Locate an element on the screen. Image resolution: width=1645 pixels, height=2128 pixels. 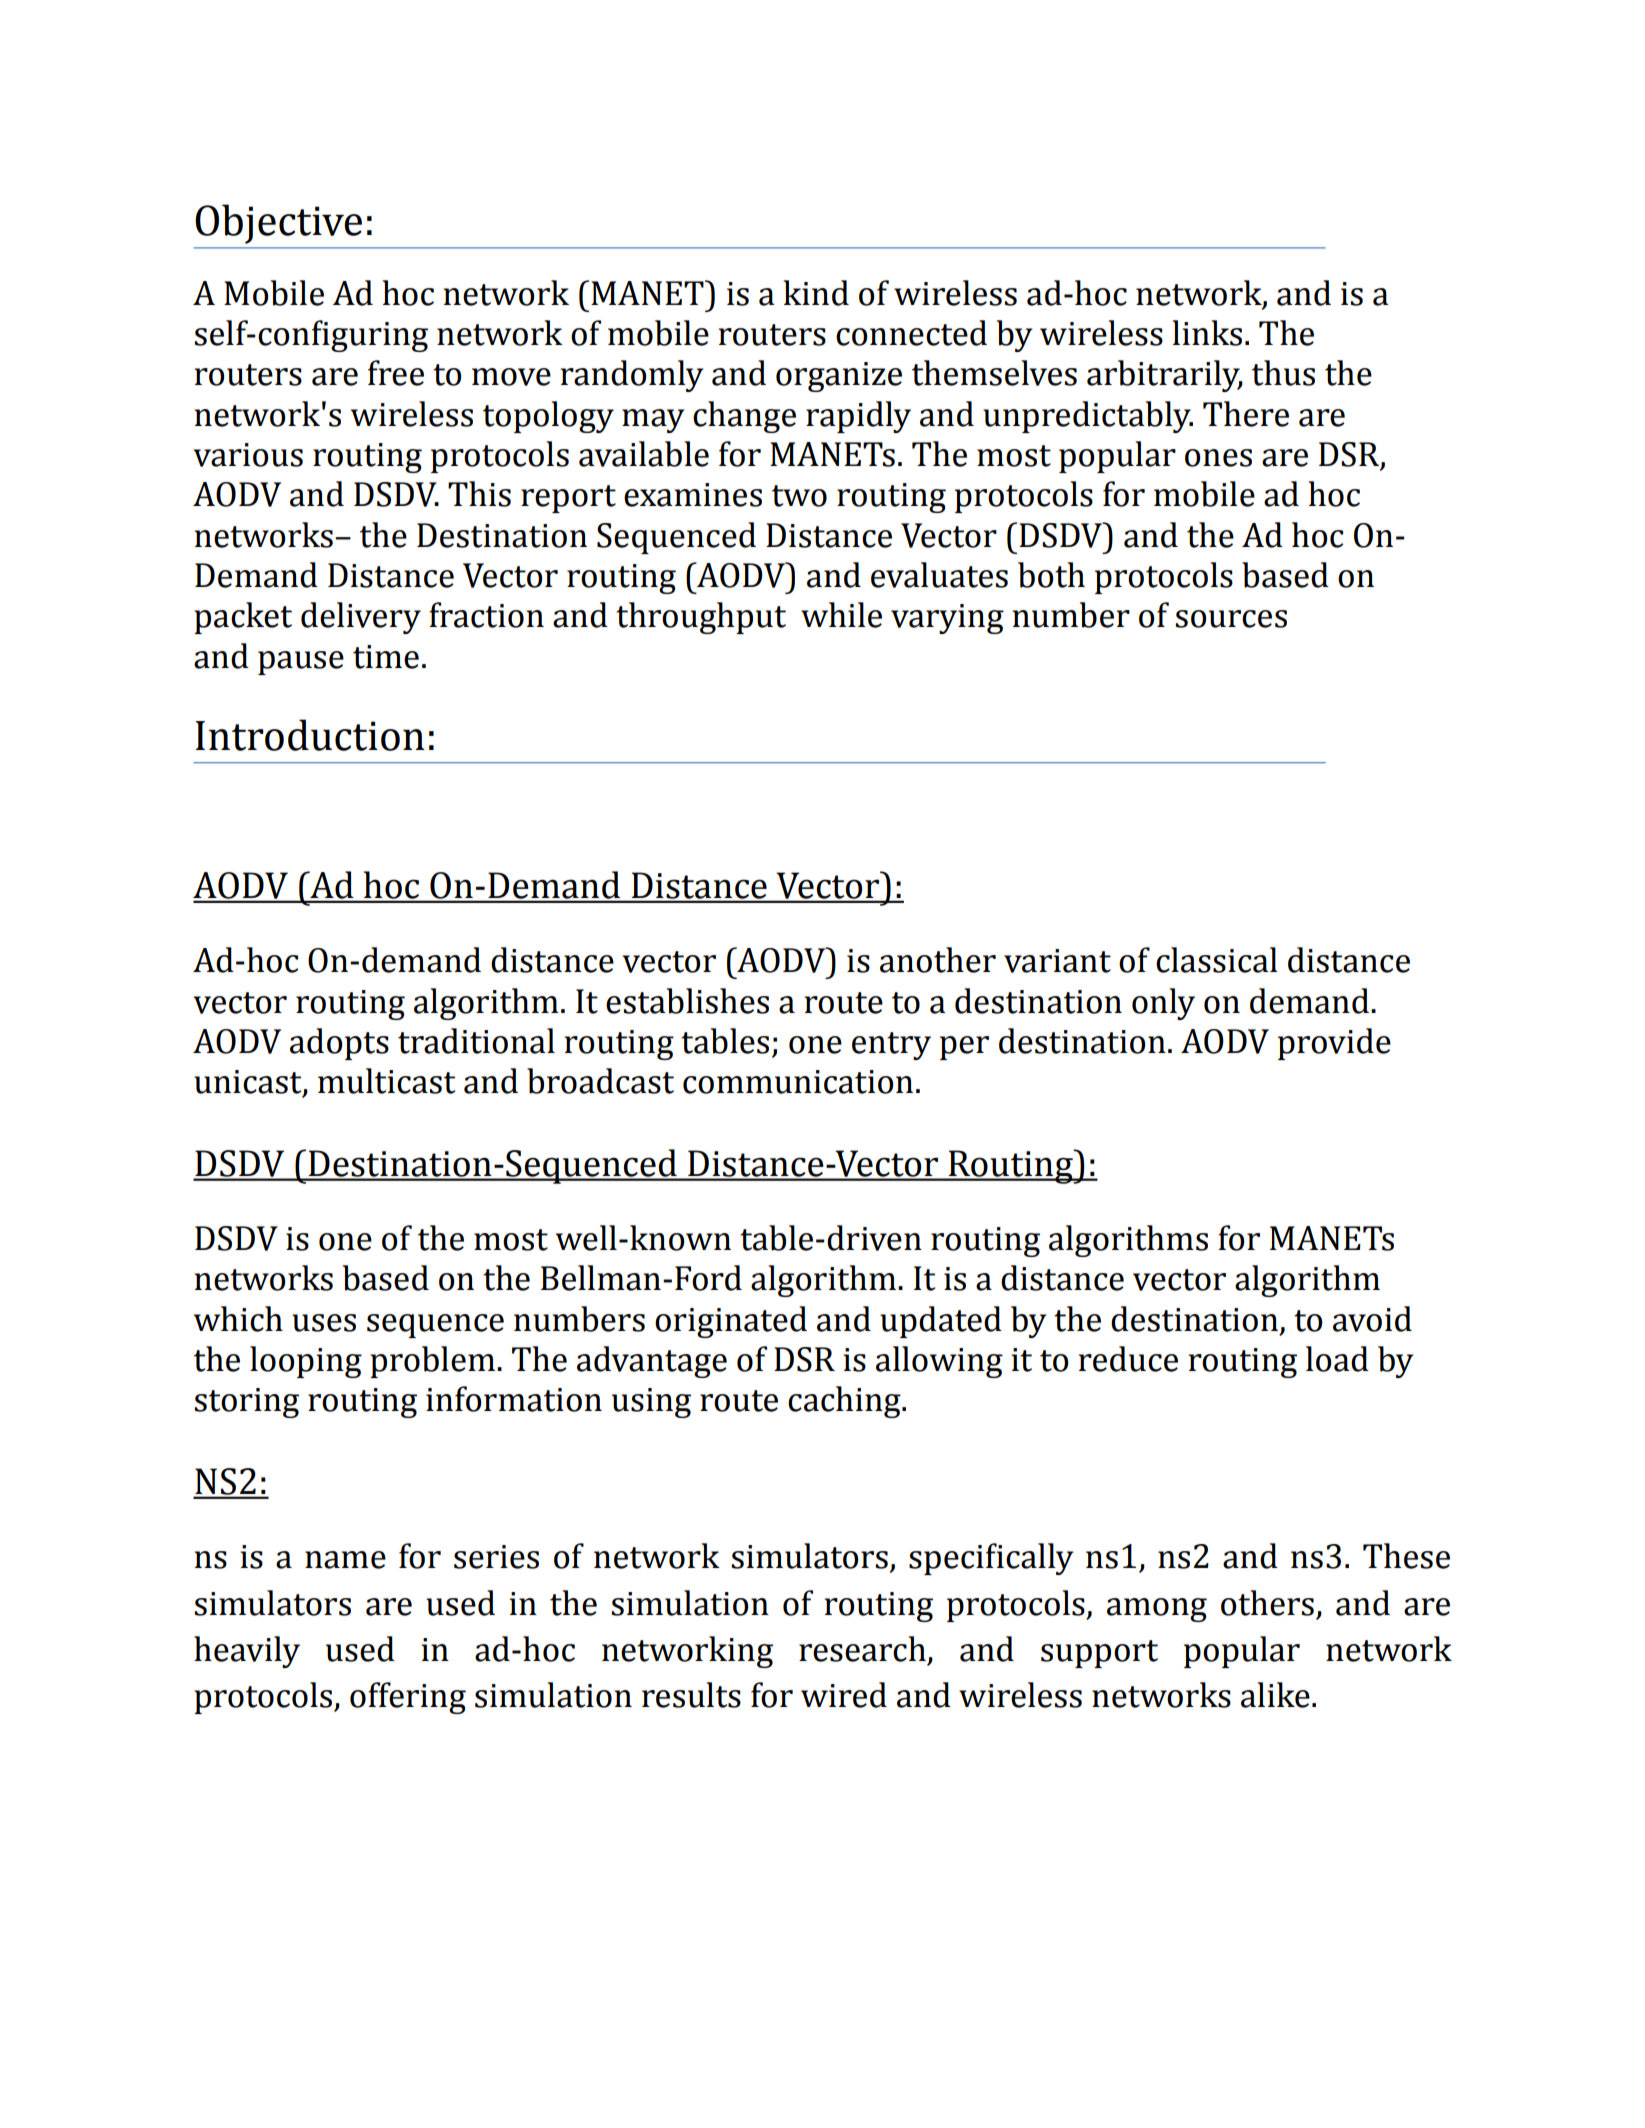
sources is located at coordinates (1231, 619).
